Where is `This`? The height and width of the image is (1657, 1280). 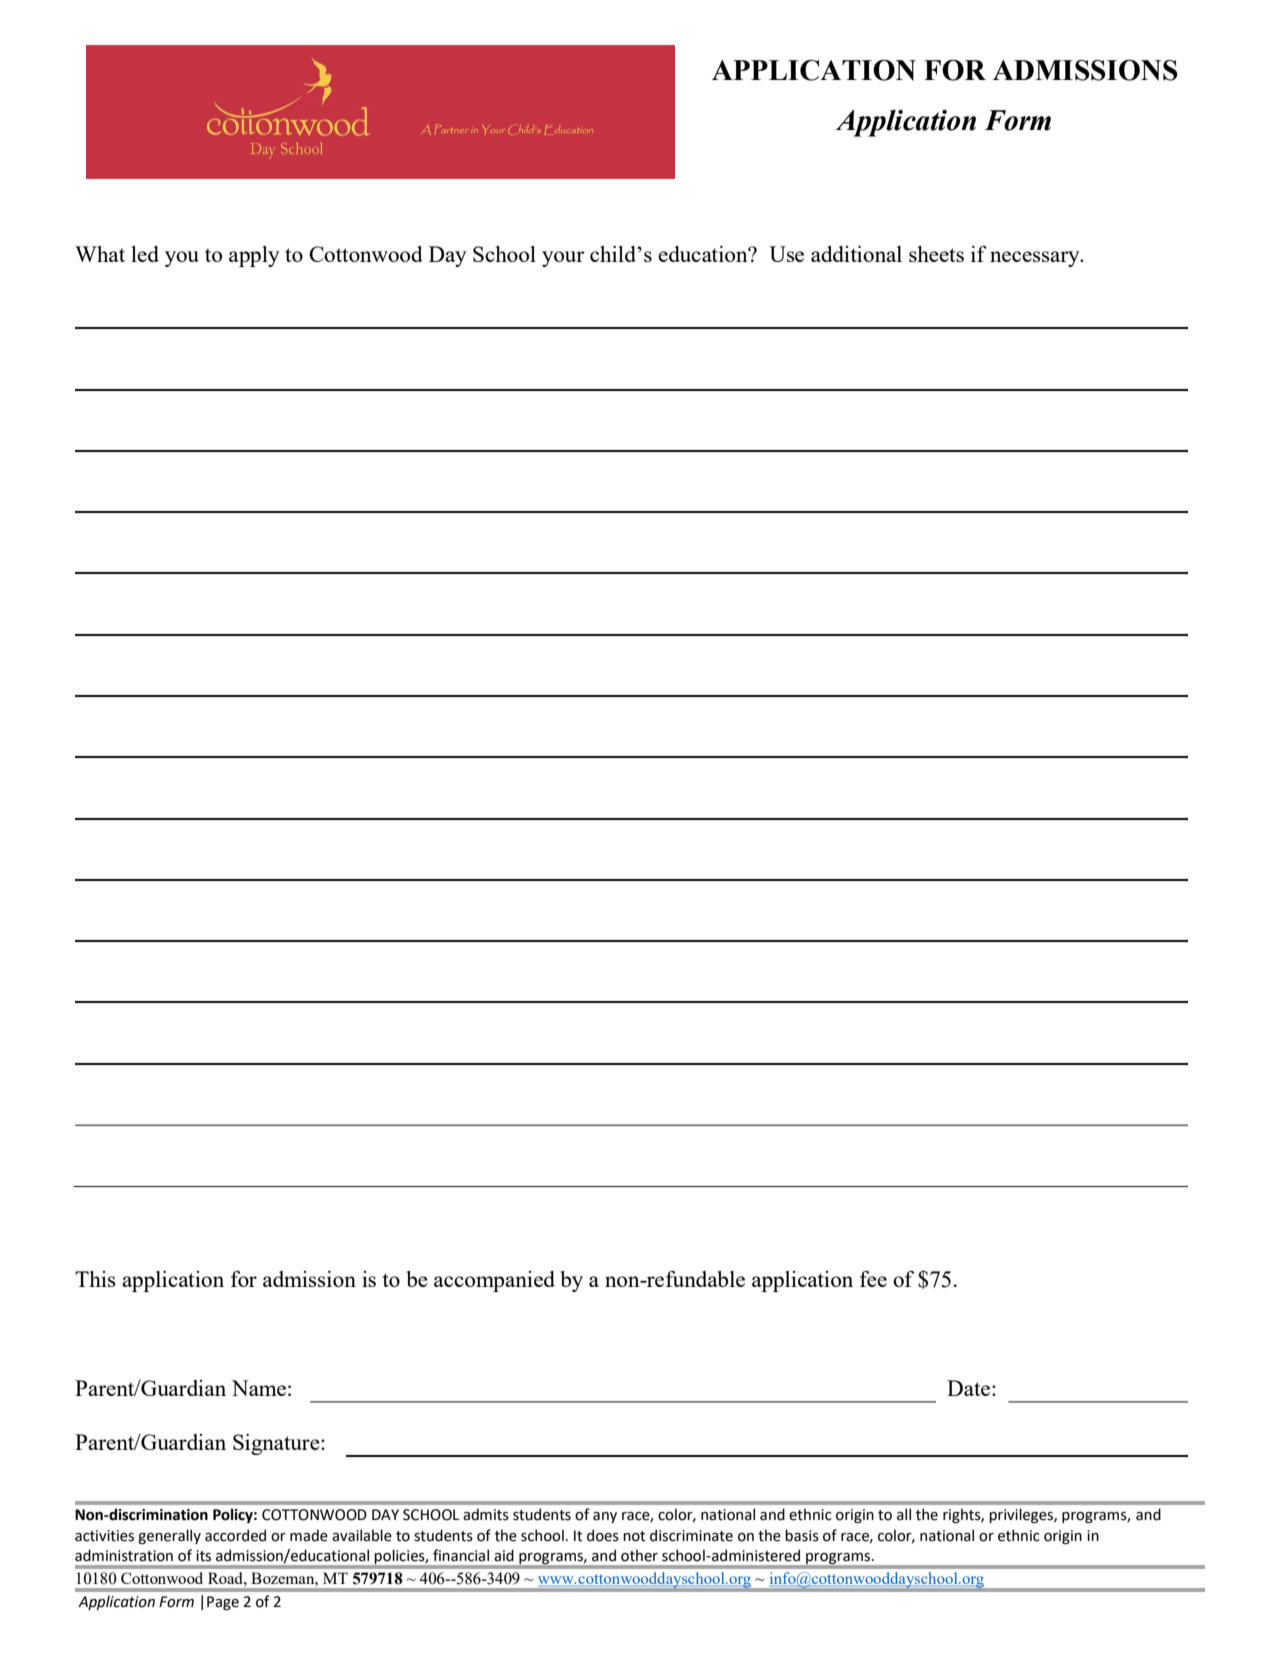 This is located at coordinates (95, 1279).
